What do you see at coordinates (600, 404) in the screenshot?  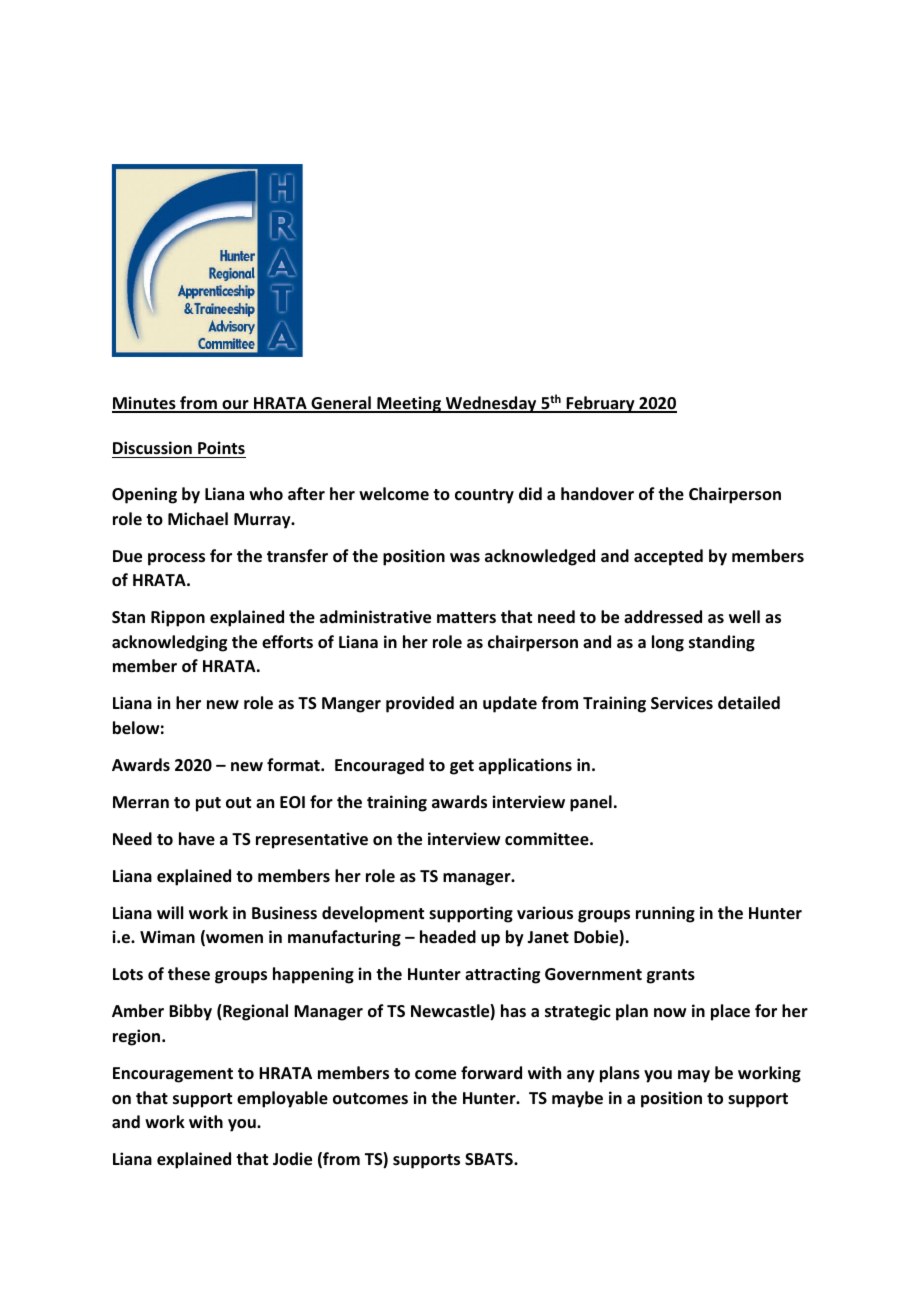 I see `February` at bounding box center [600, 404].
